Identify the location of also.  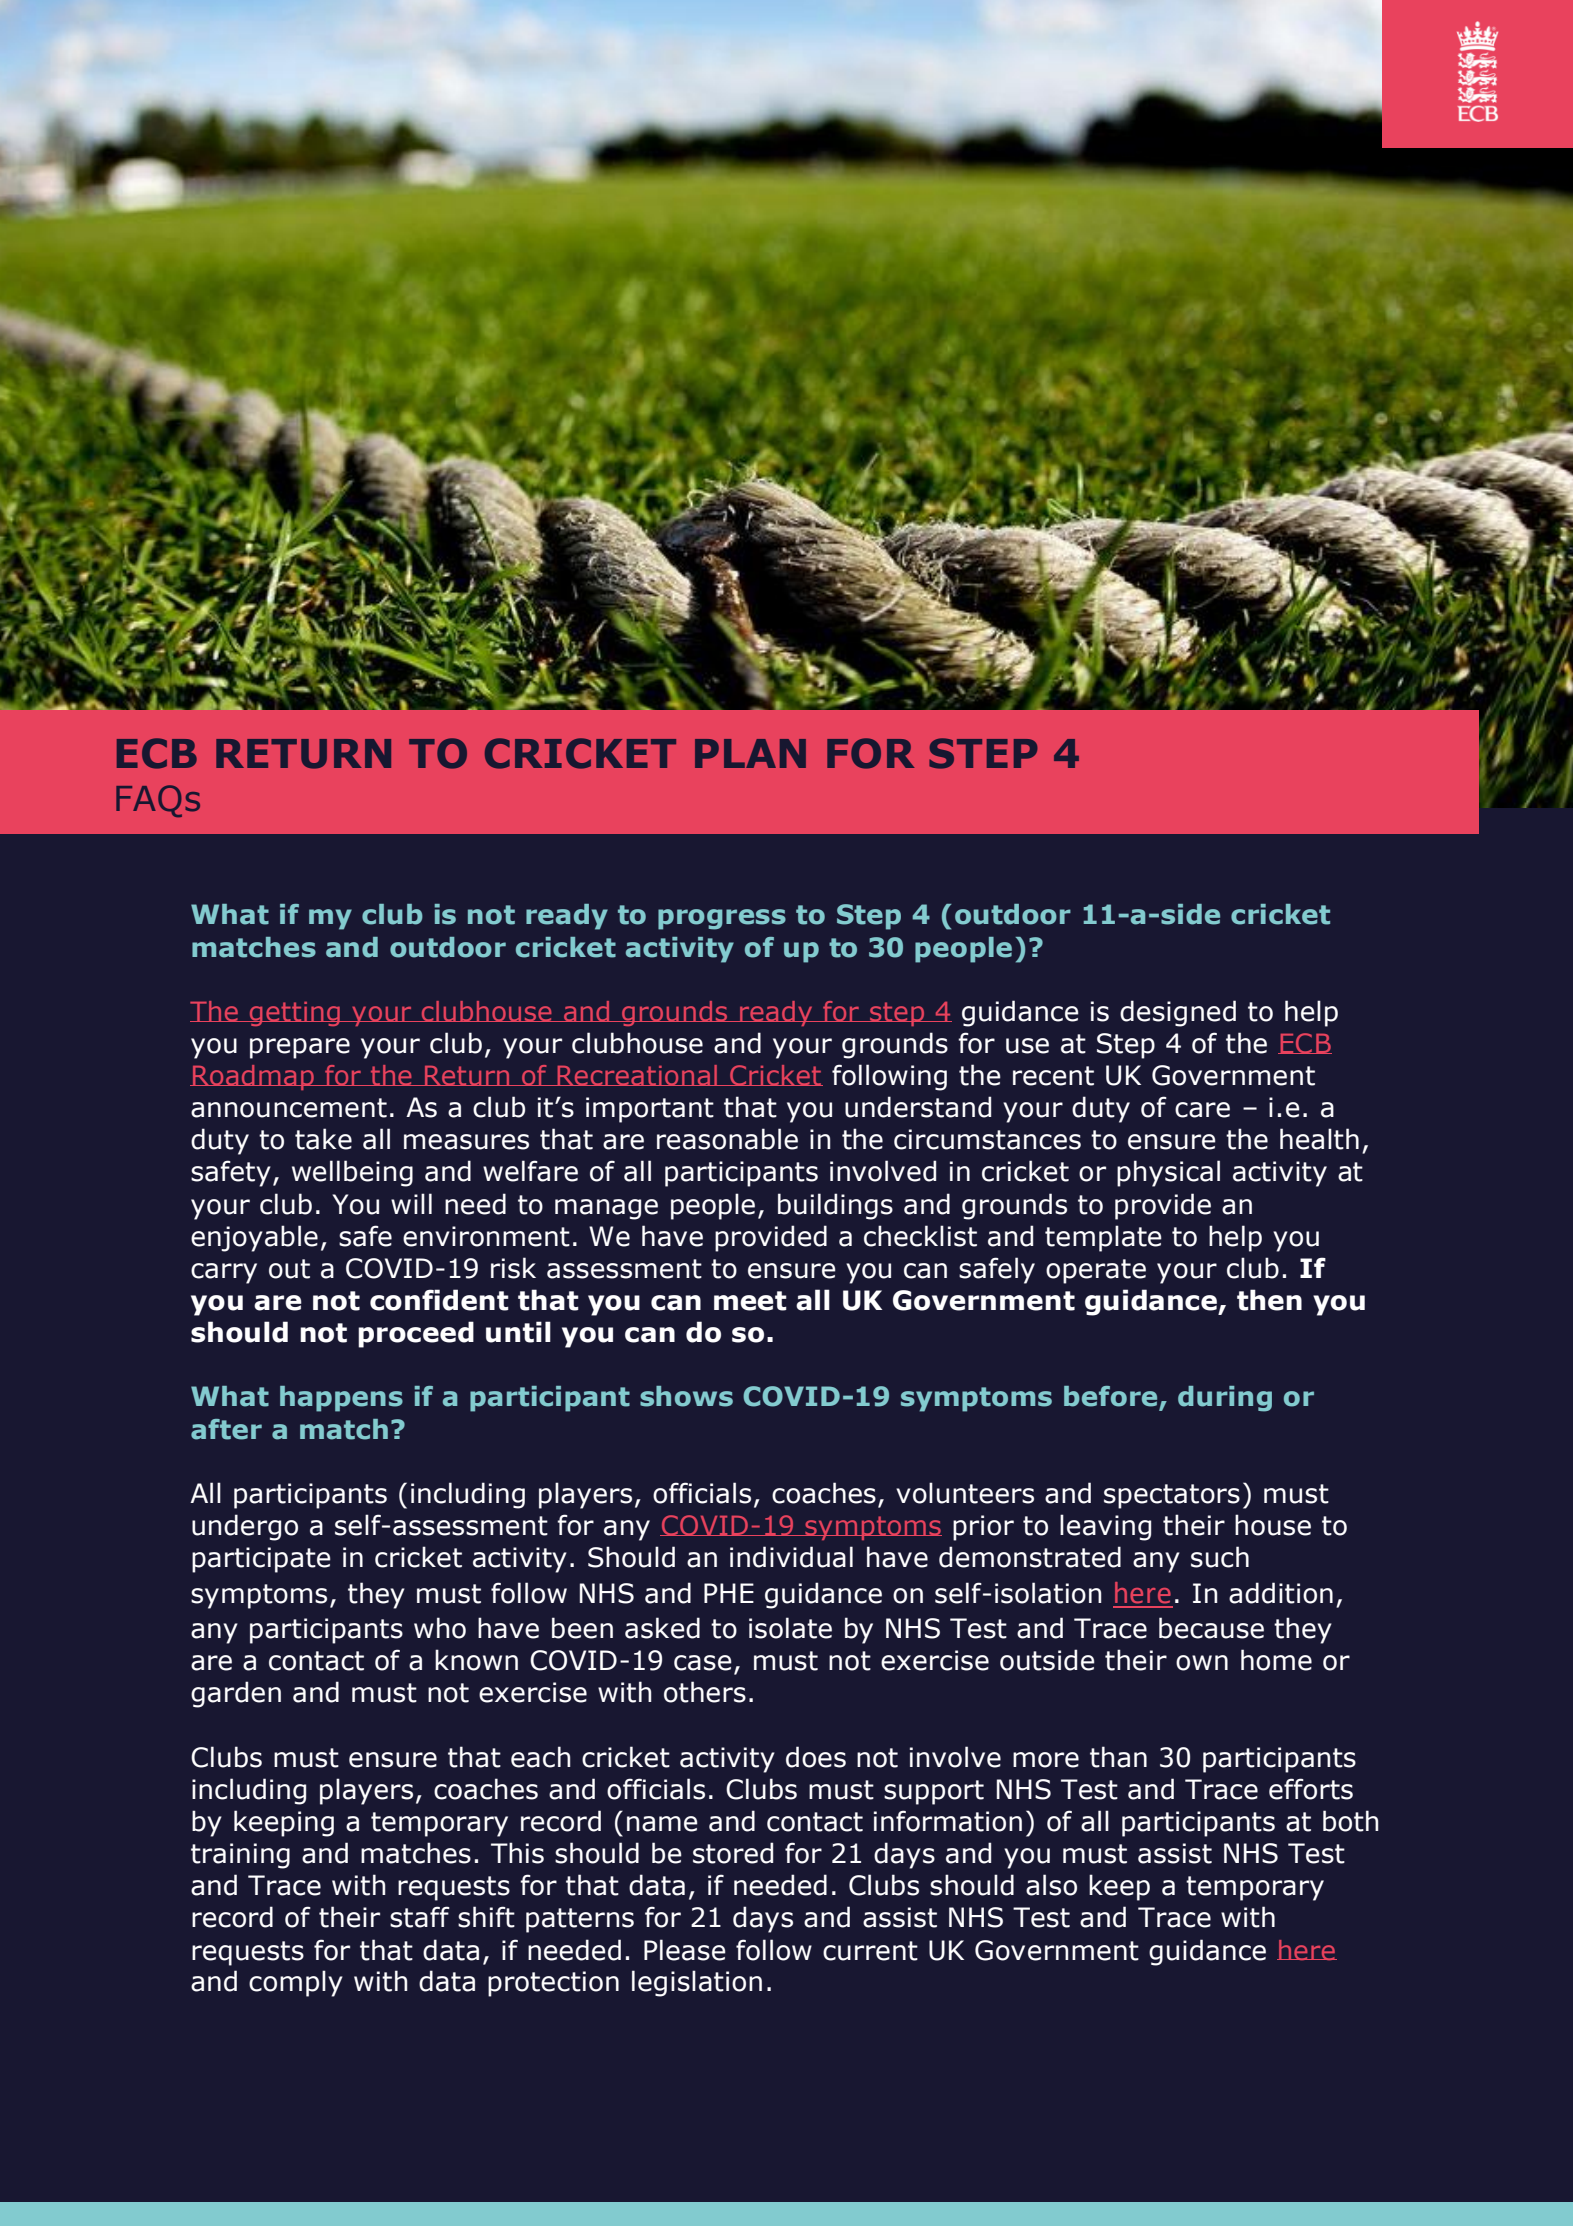
(1051, 1885).
